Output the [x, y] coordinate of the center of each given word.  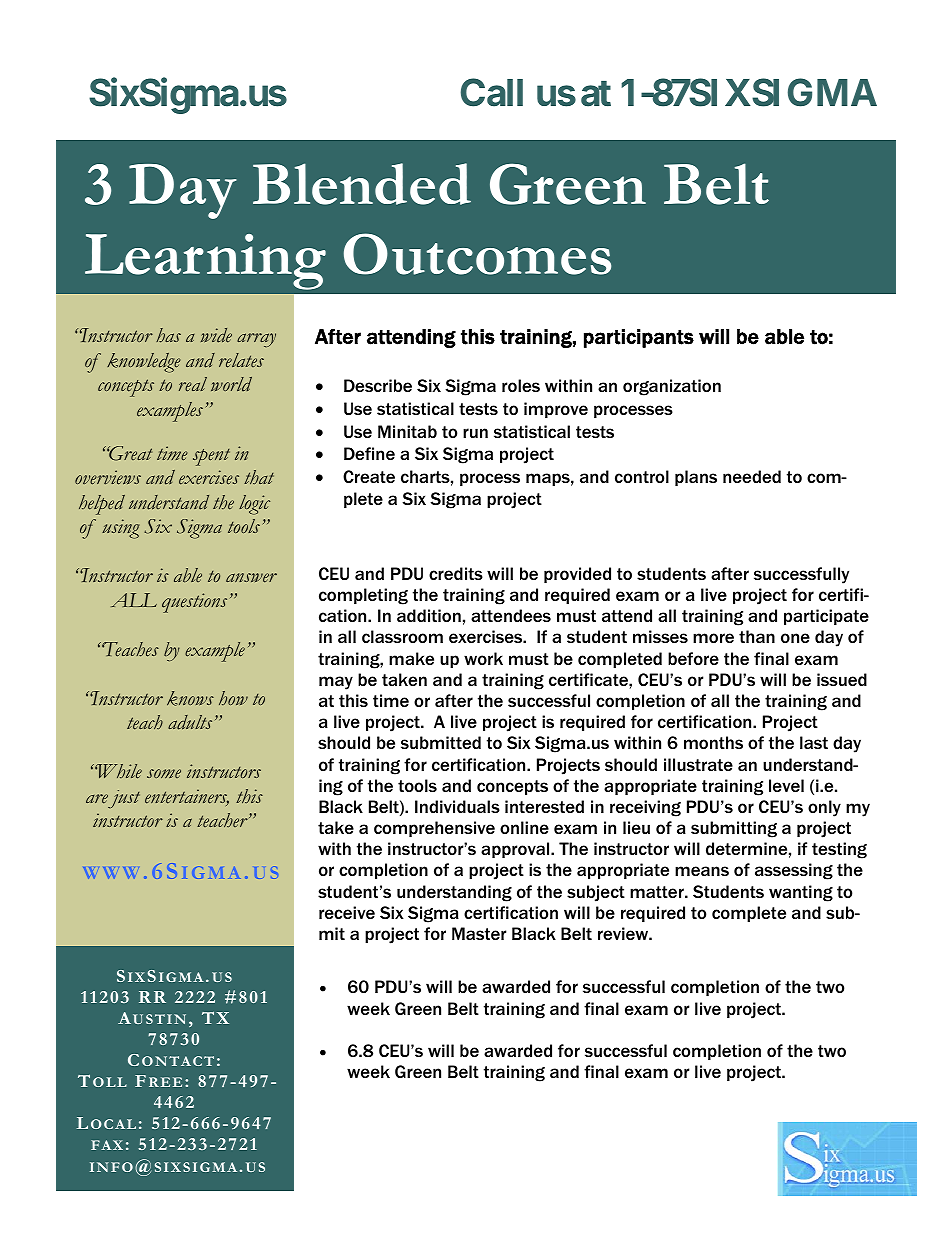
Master [479, 933]
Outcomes [477, 254]
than [757, 636]
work [483, 658]
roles [521, 385]
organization [672, 387]
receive [347, 912]
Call [492, 92]
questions [194, 603]
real [193, 384]
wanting [801, 893]
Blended [362, 184]
